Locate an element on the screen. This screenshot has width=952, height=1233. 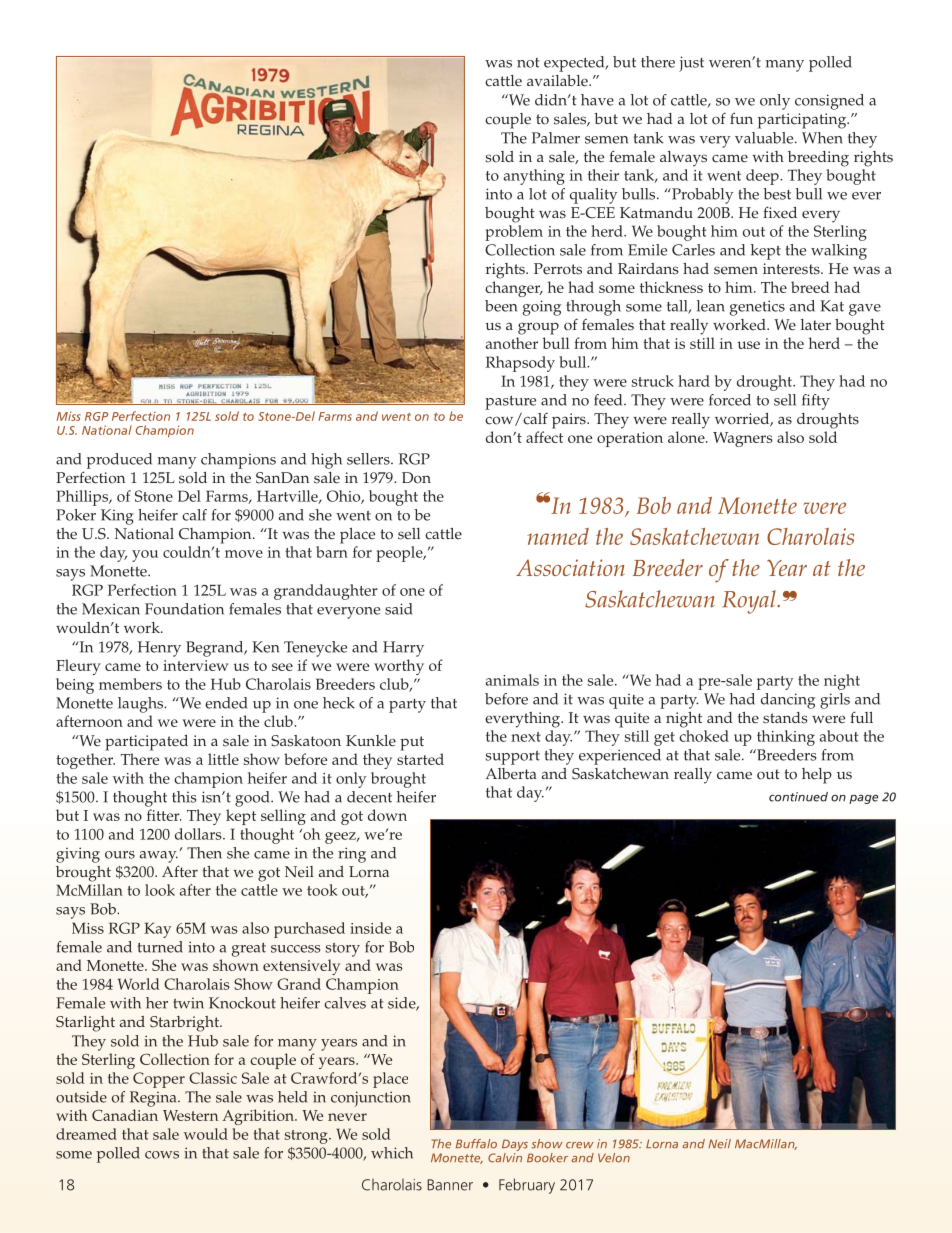
anything is located at coordinates (534, 177).
